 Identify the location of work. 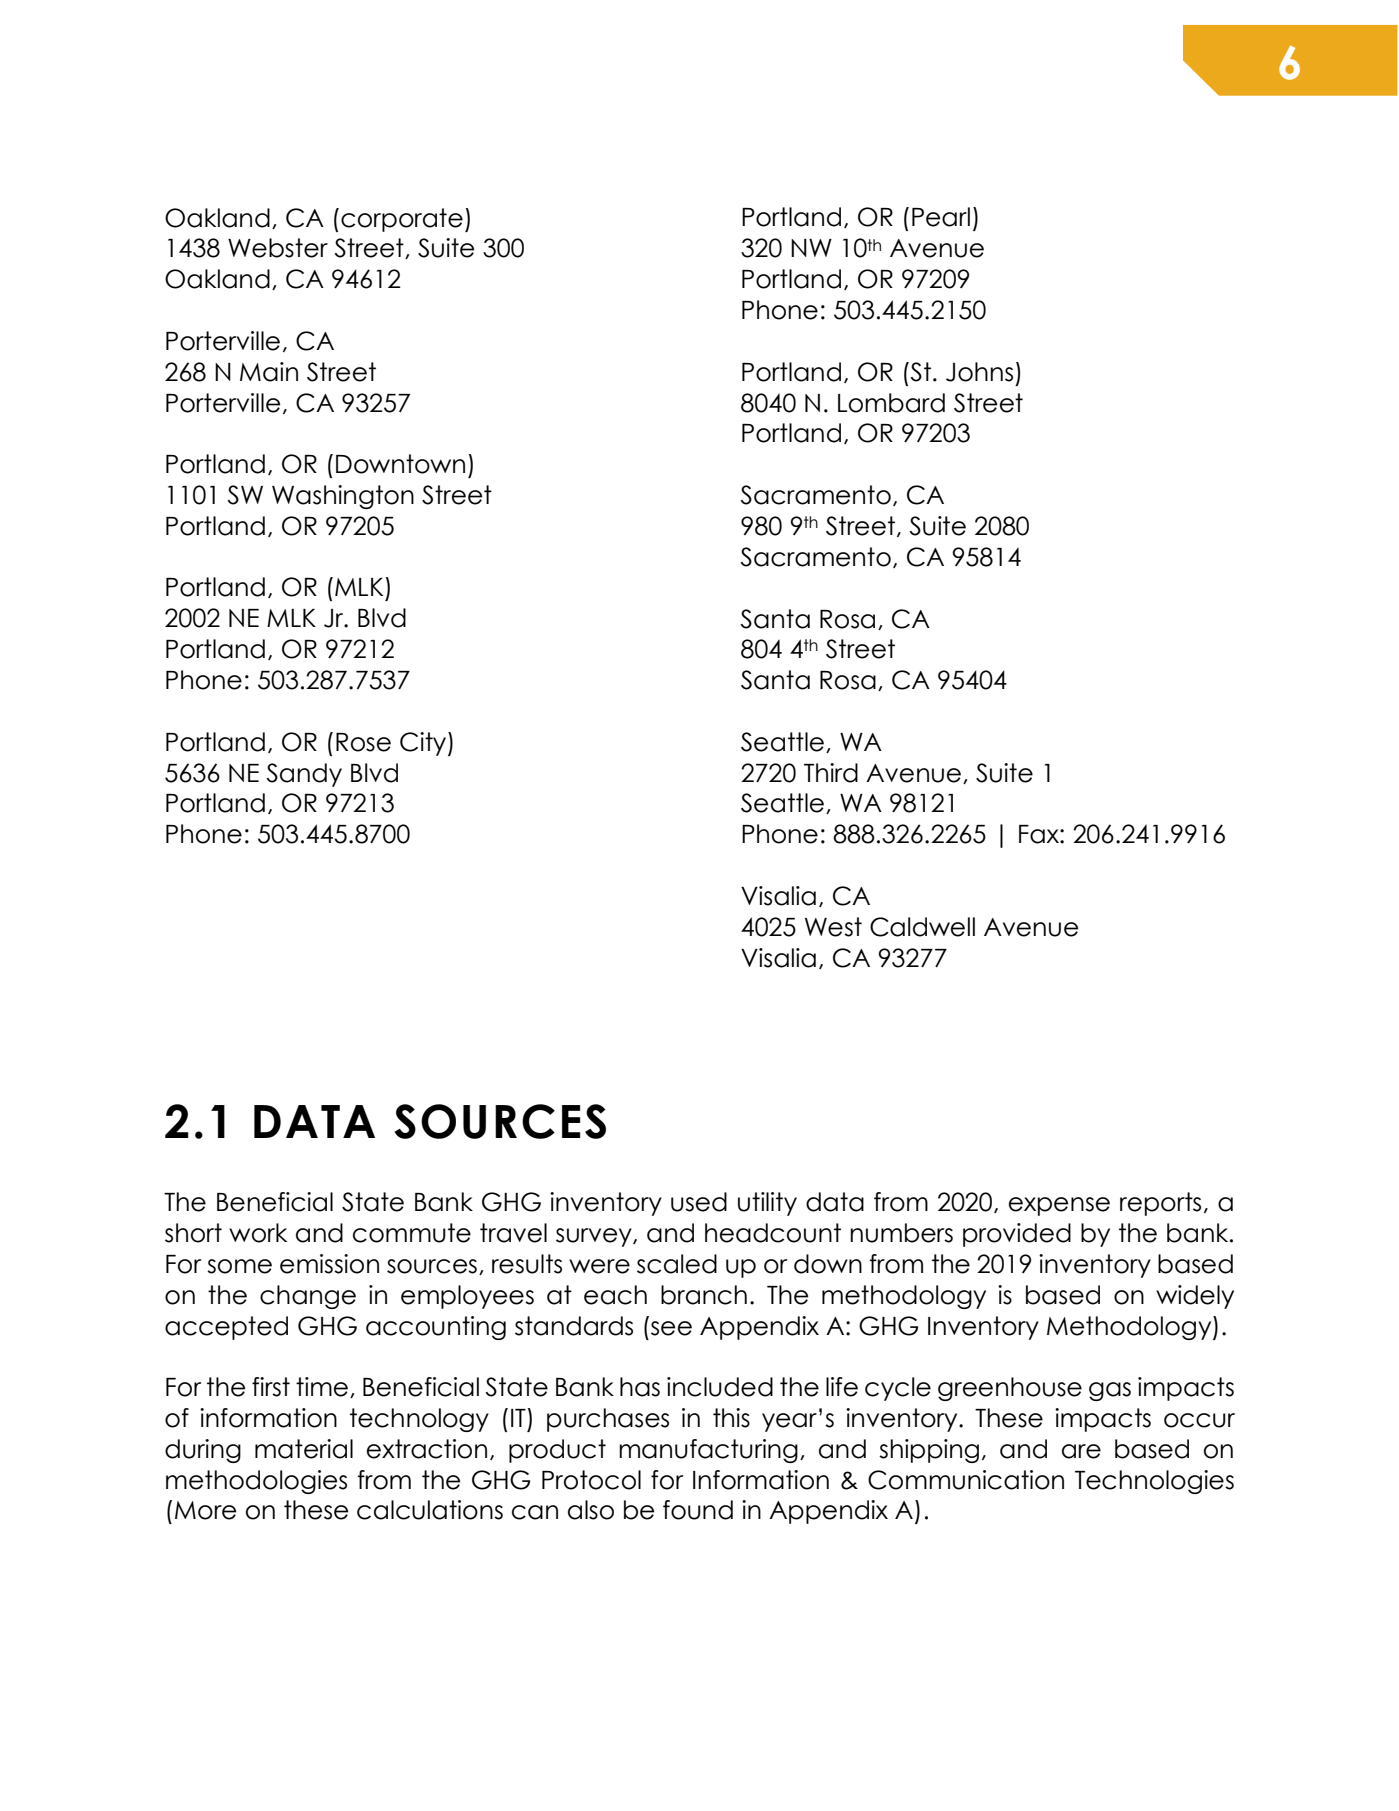
(258, 1233).
